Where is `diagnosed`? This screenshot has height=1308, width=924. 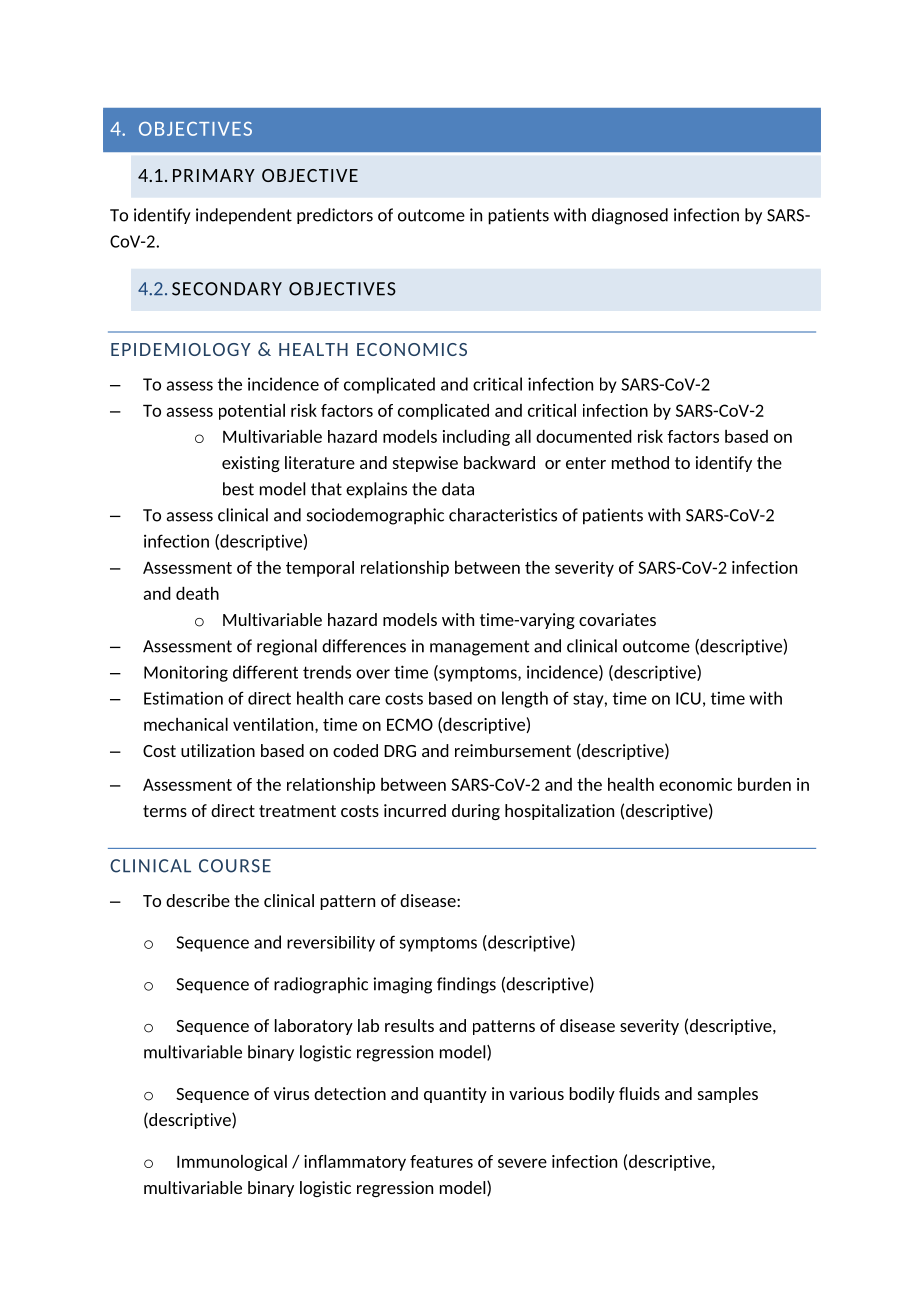
diagnosed is located at coordinates (630, 216).
